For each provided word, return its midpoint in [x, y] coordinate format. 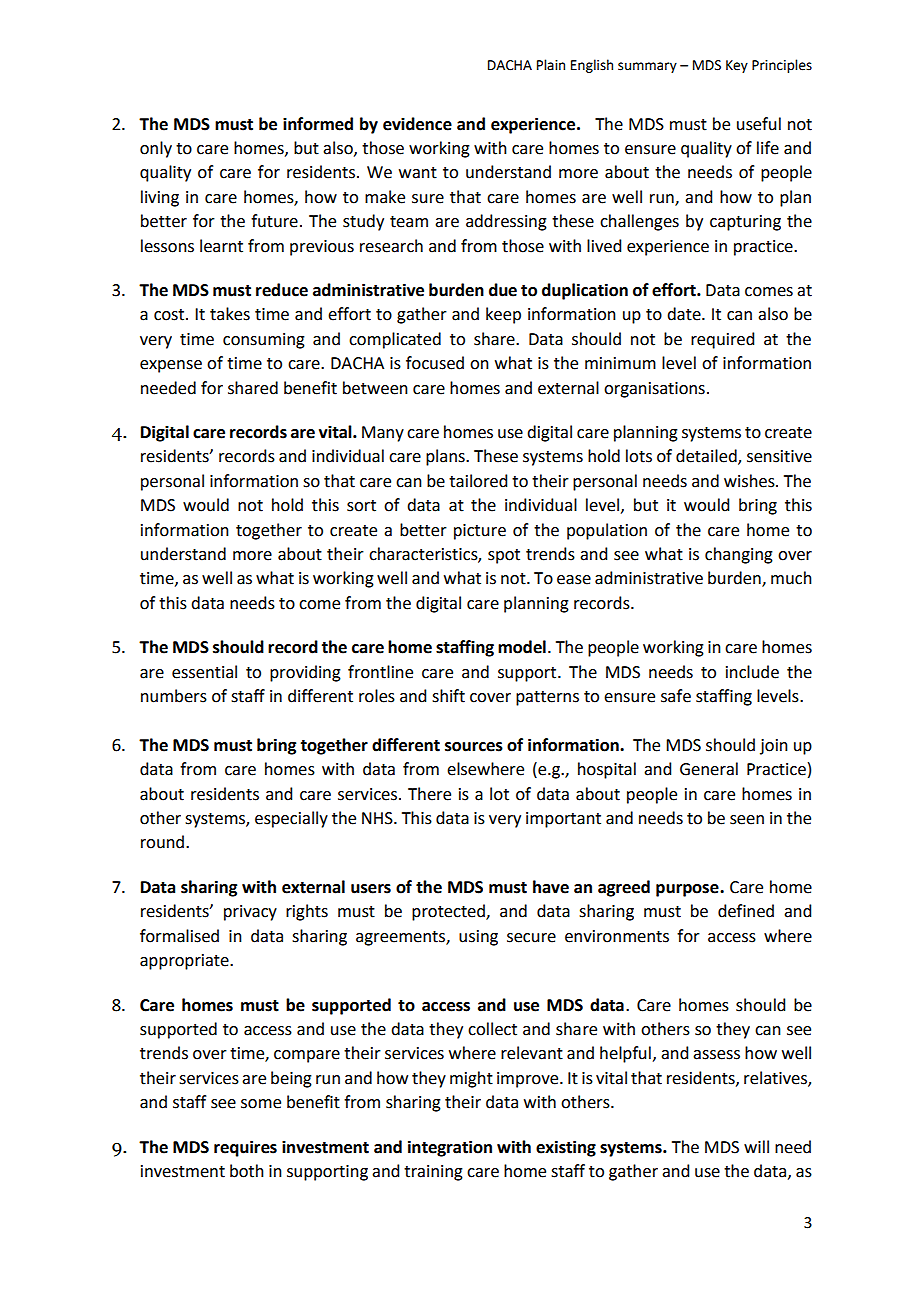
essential [204, 672]
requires [245, 1148]
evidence [417, 124]
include [752, 672]
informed [318, 124]
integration [450, 1148]
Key [737, 66]
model [522, 647]
